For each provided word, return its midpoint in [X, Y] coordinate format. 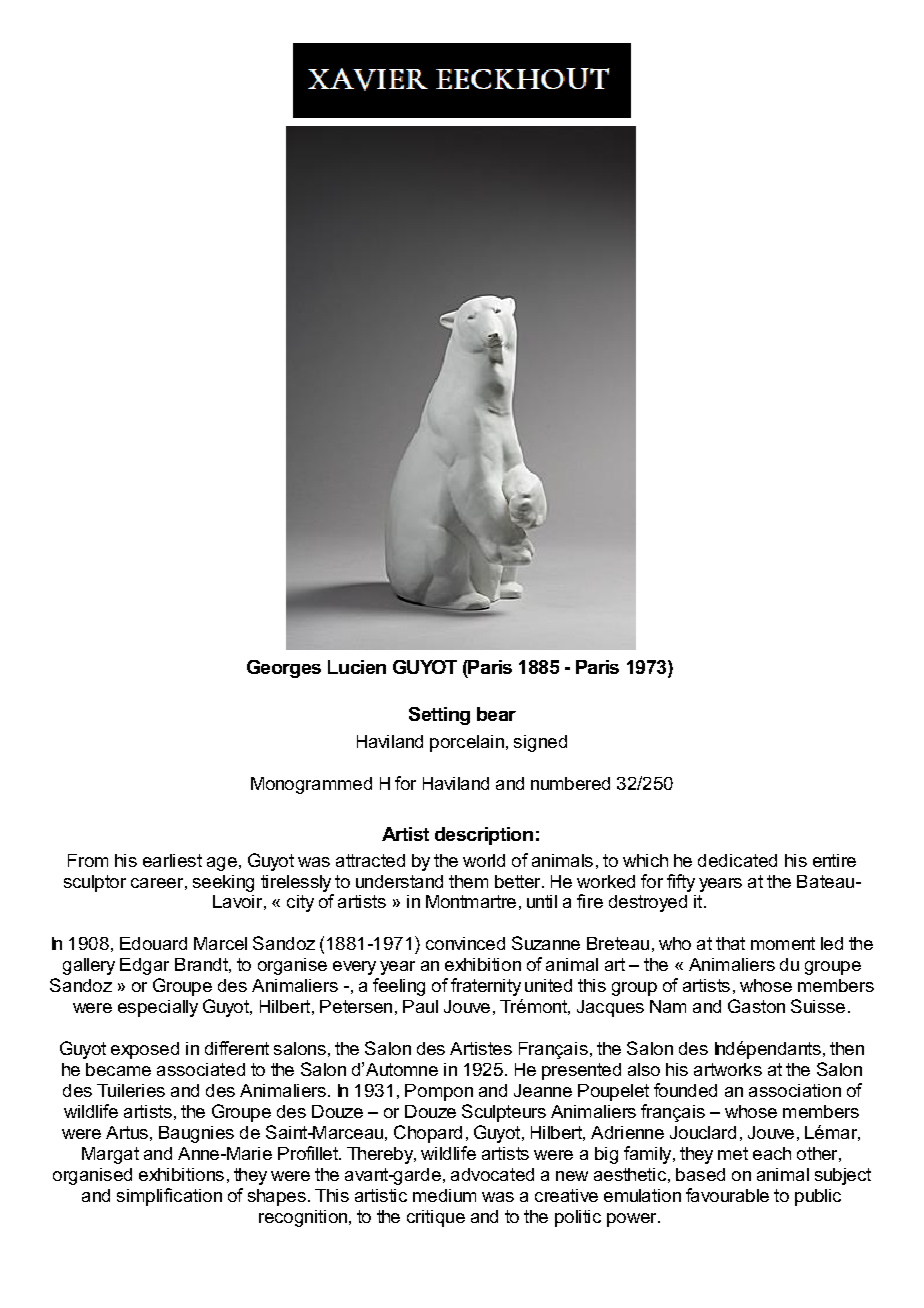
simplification [169, 1197]
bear [496, 714]
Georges [284, 669]
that [730, 943]
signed [540, 743]
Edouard [153, 943]
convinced [465, 943]
